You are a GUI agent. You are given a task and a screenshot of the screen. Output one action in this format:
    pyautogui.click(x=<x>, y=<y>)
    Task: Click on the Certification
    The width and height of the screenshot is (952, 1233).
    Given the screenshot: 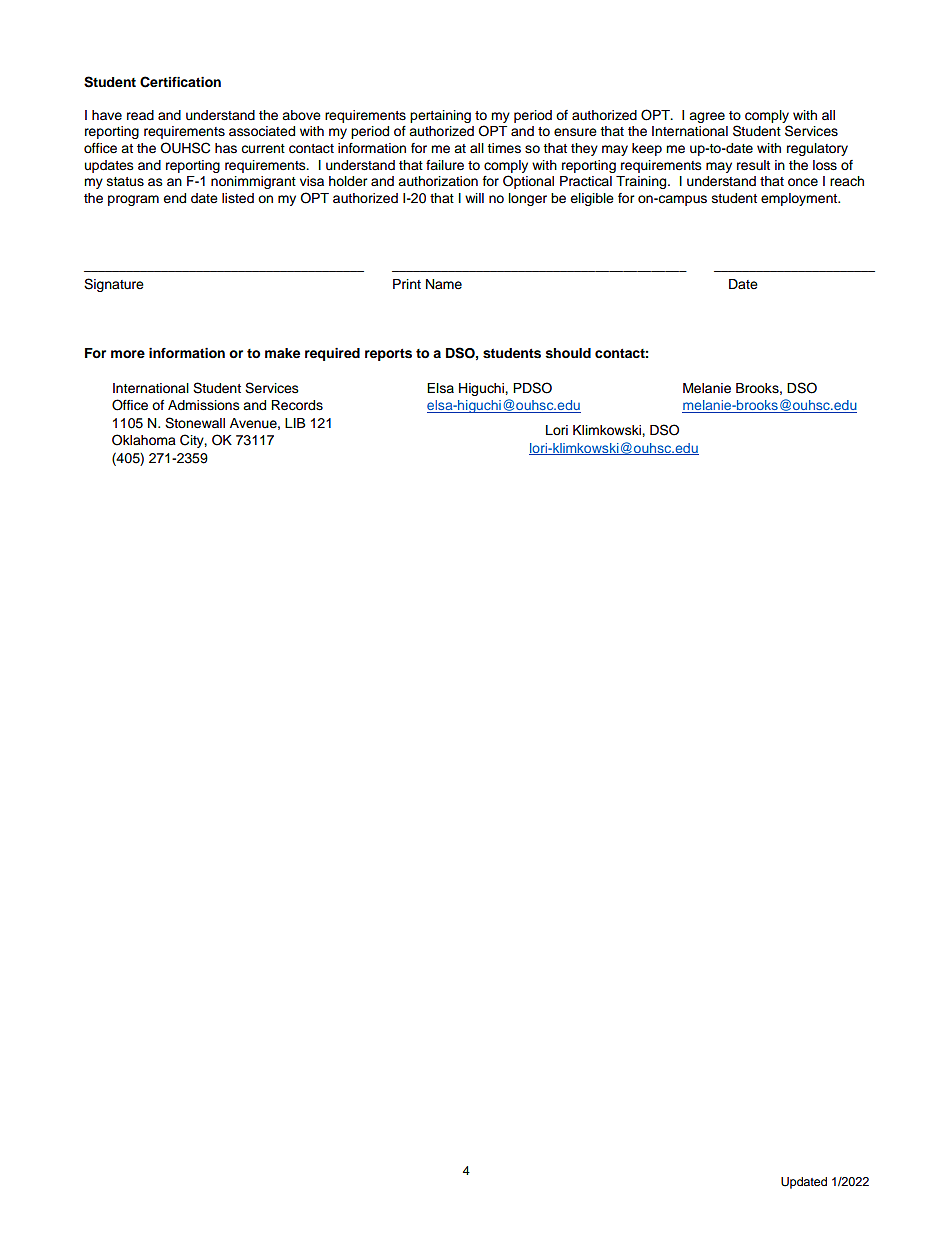 What is the action you would take?
    pyautogui.click(x=180, y=82)
